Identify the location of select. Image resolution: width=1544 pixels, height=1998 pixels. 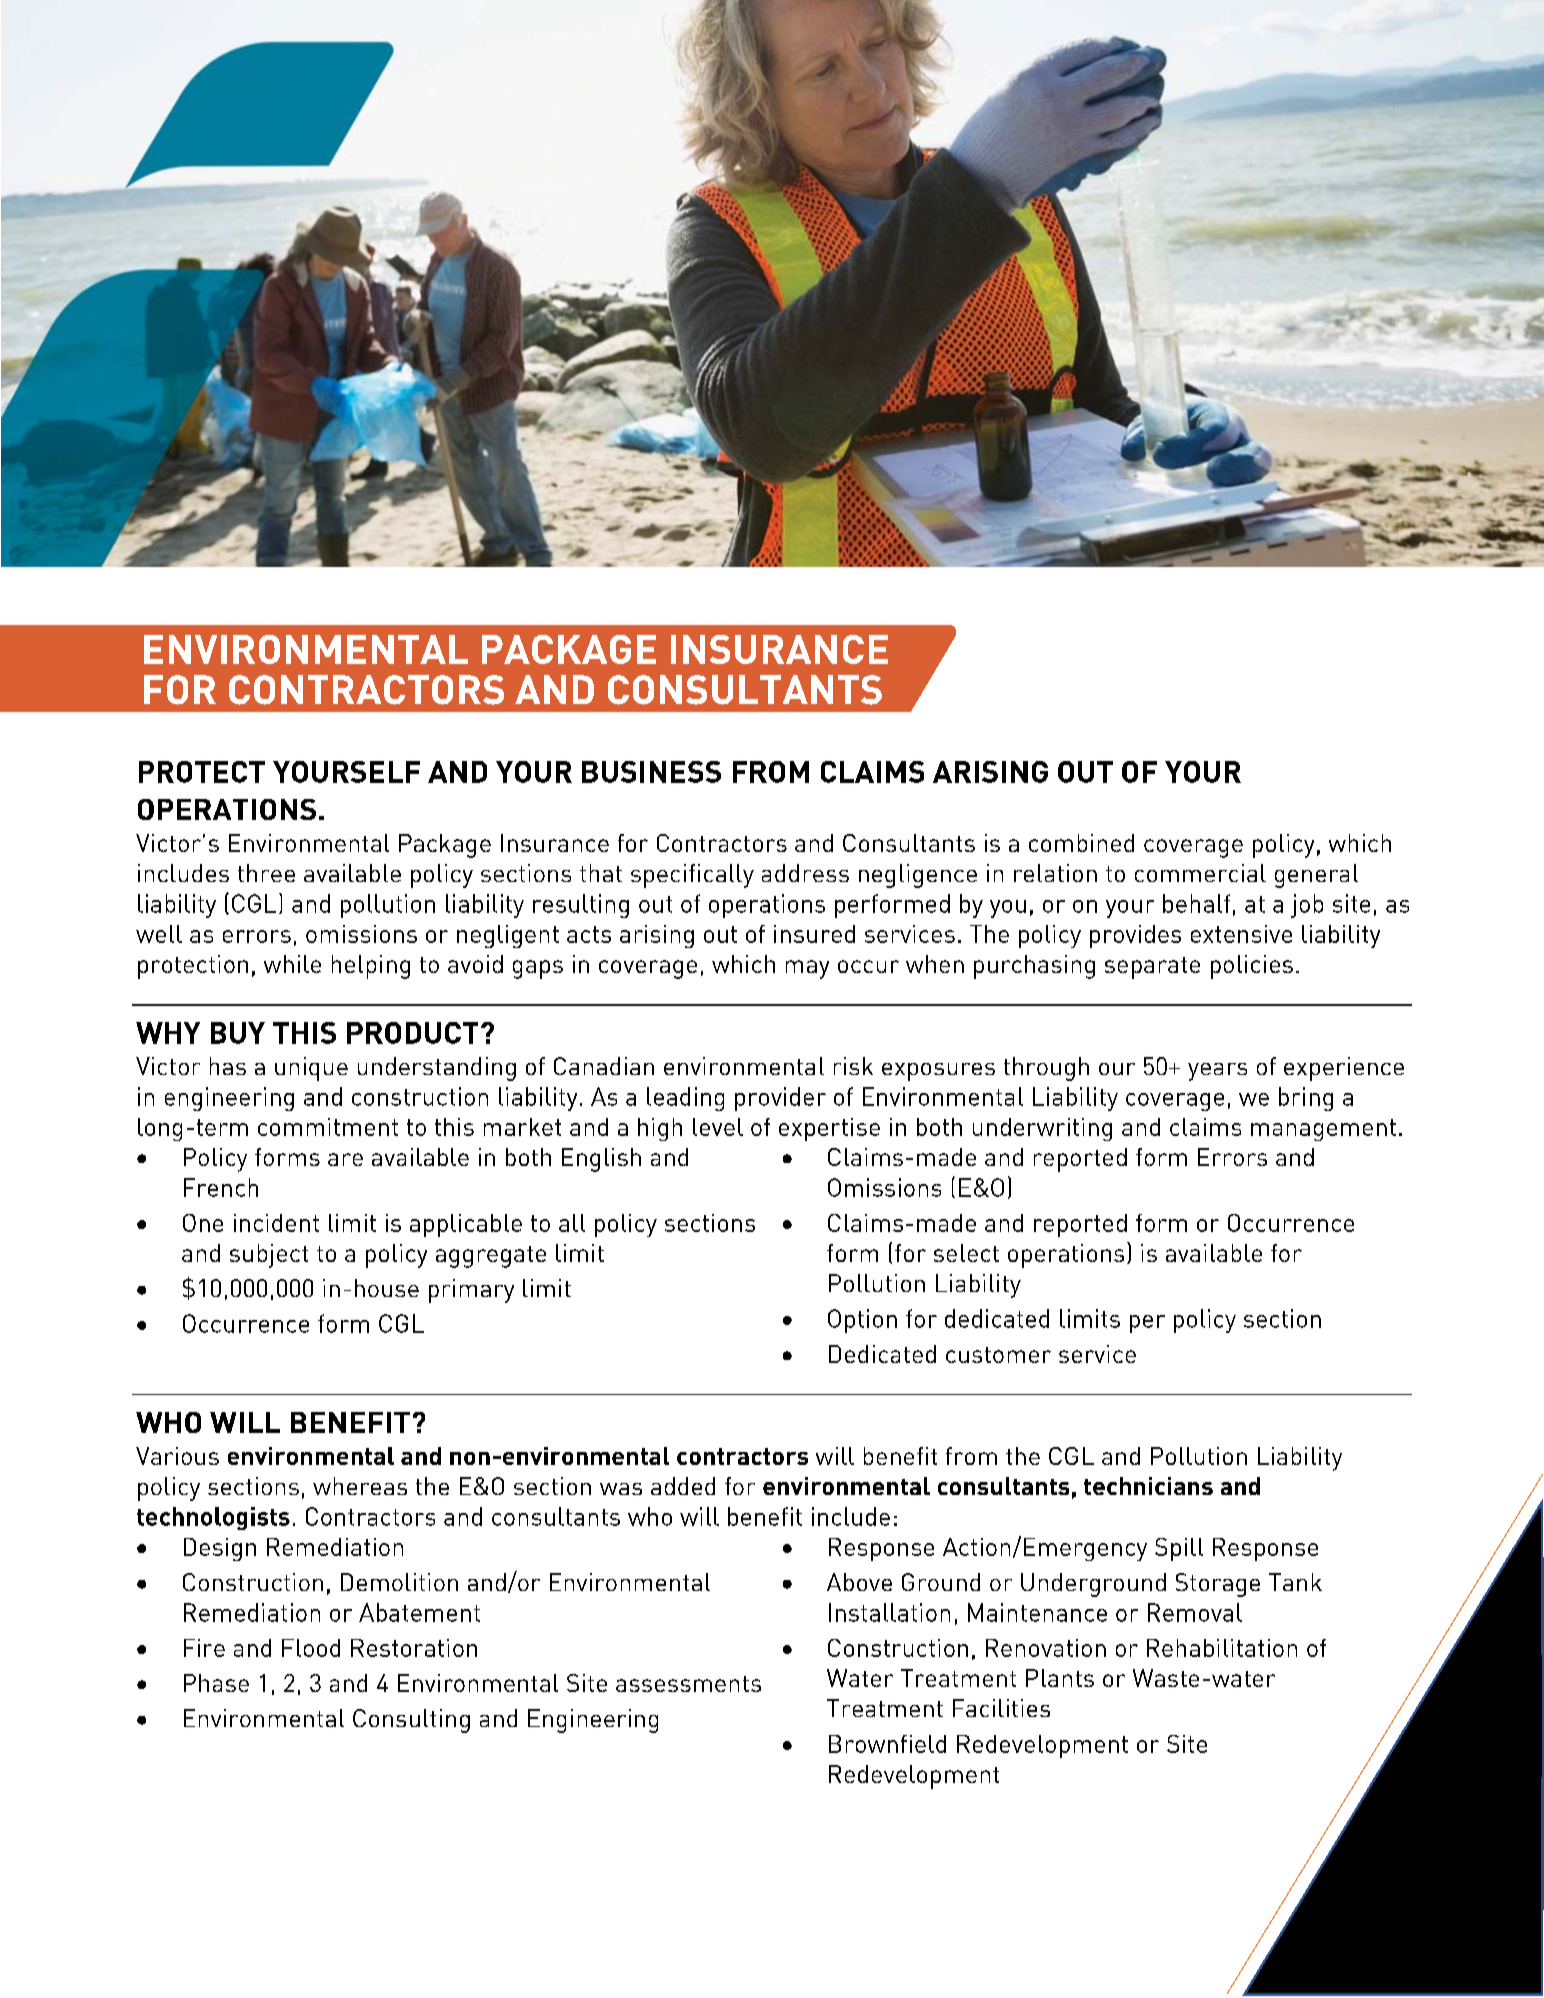
(966, 1253).
